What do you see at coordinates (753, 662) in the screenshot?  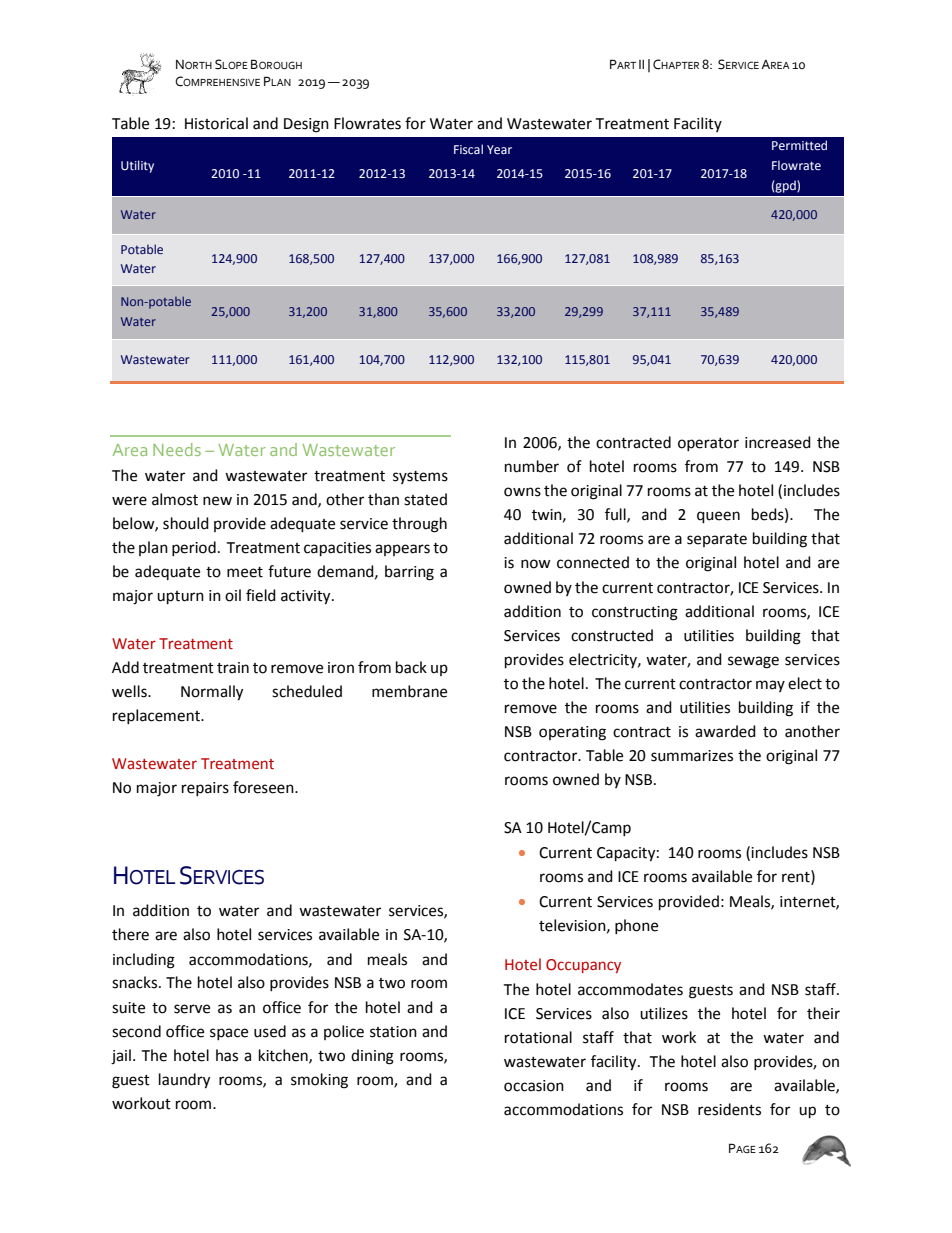 I see `sewage` at bounding box center [753, 662].
